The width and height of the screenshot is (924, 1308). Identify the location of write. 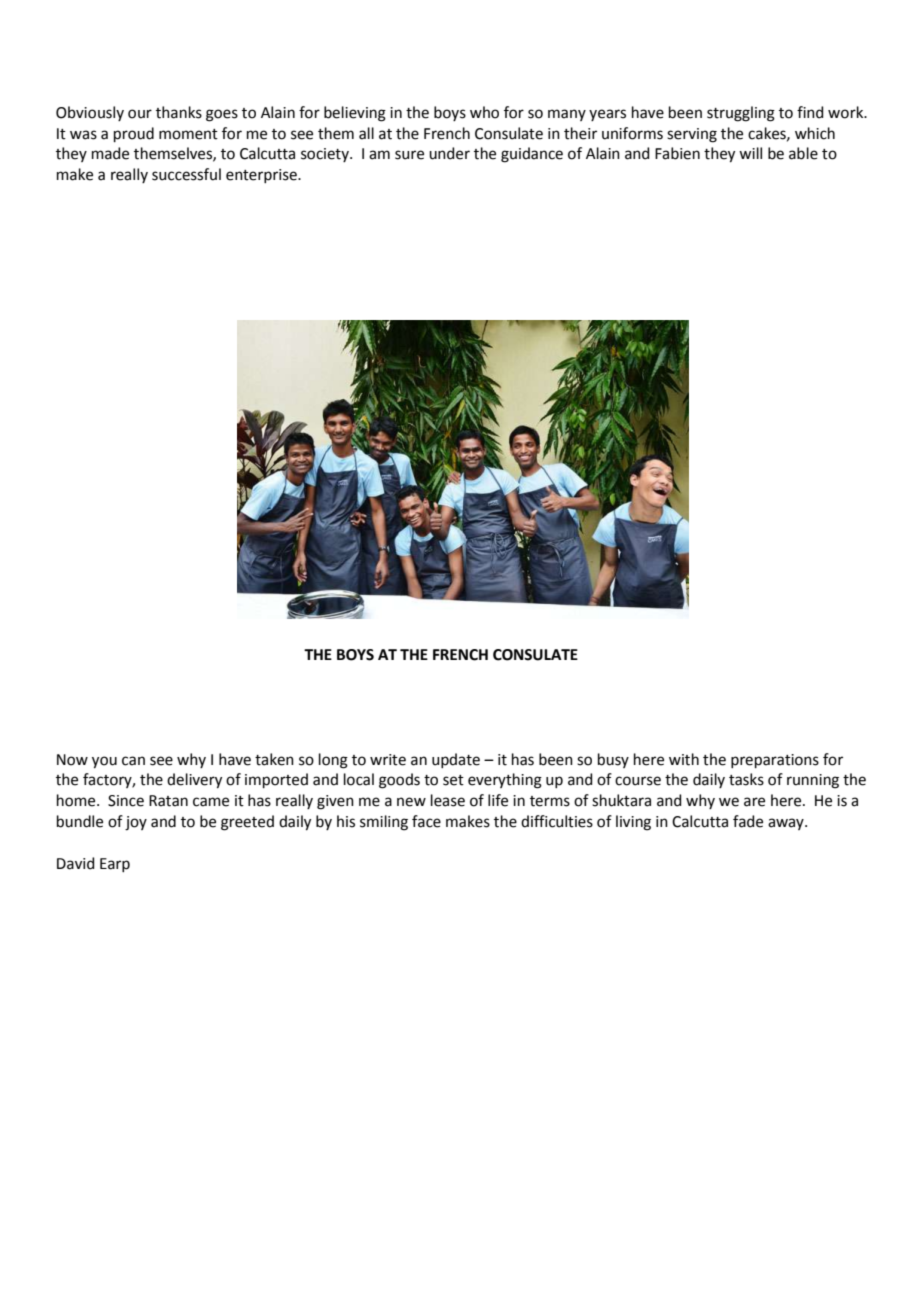
(388, 760).
